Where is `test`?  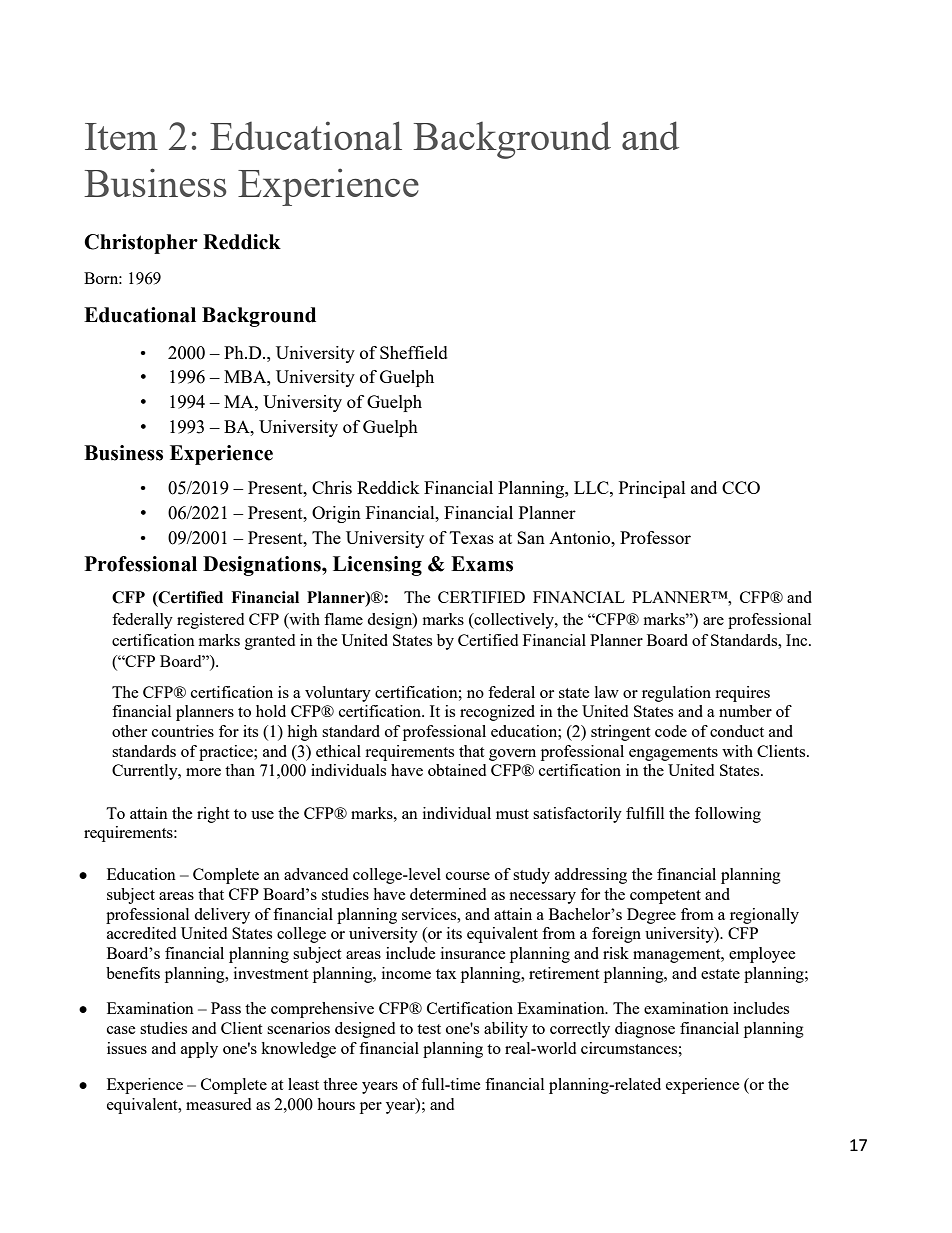
test is located at coordinates (429, 1029).
